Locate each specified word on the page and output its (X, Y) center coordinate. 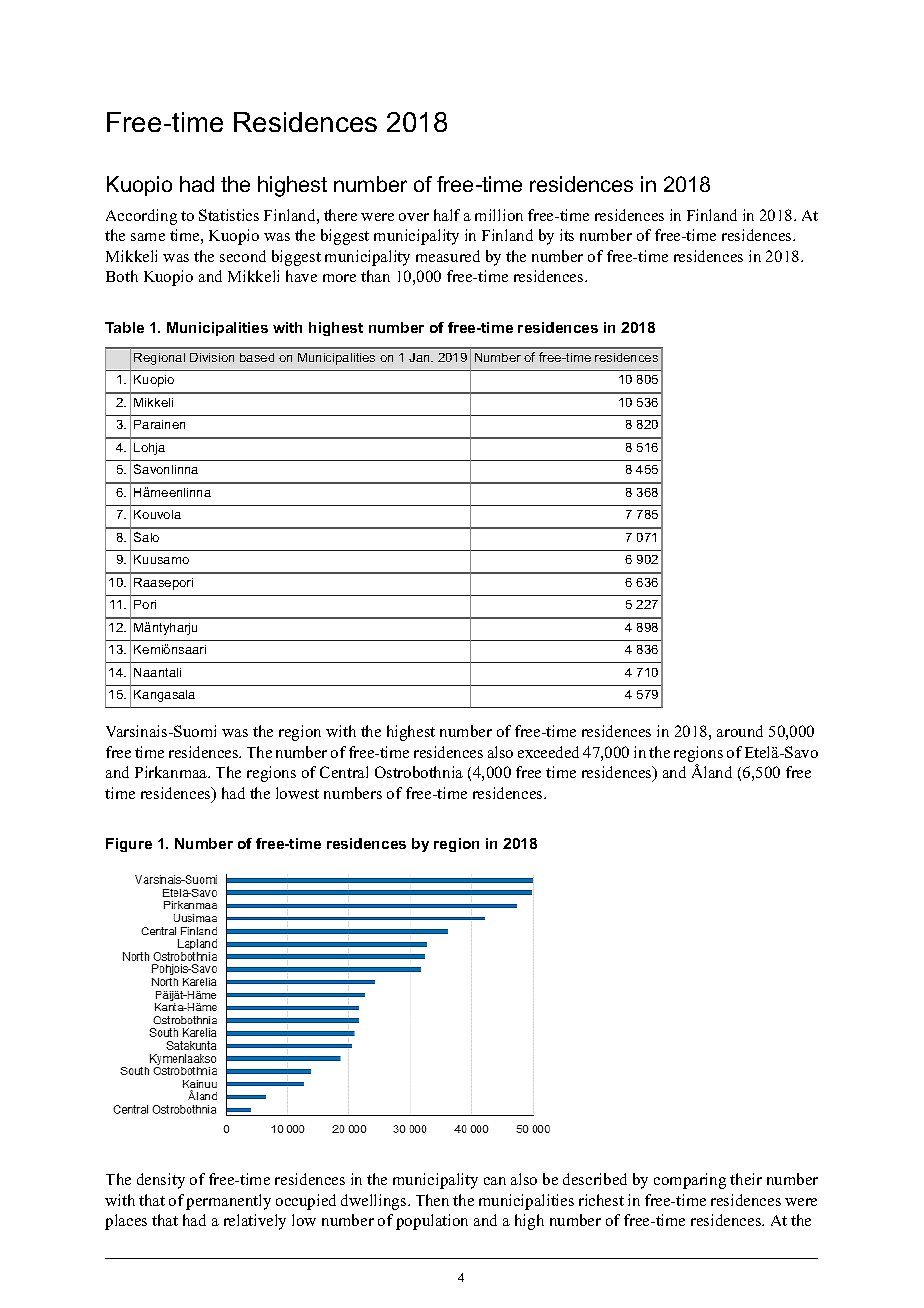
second (243, 256)
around (740, 731)
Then (432, 1200)
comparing (690, 1181)
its (567, 235)
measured (448, 256)
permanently (228, 1202)
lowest (297, 793)
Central (344, 772)
